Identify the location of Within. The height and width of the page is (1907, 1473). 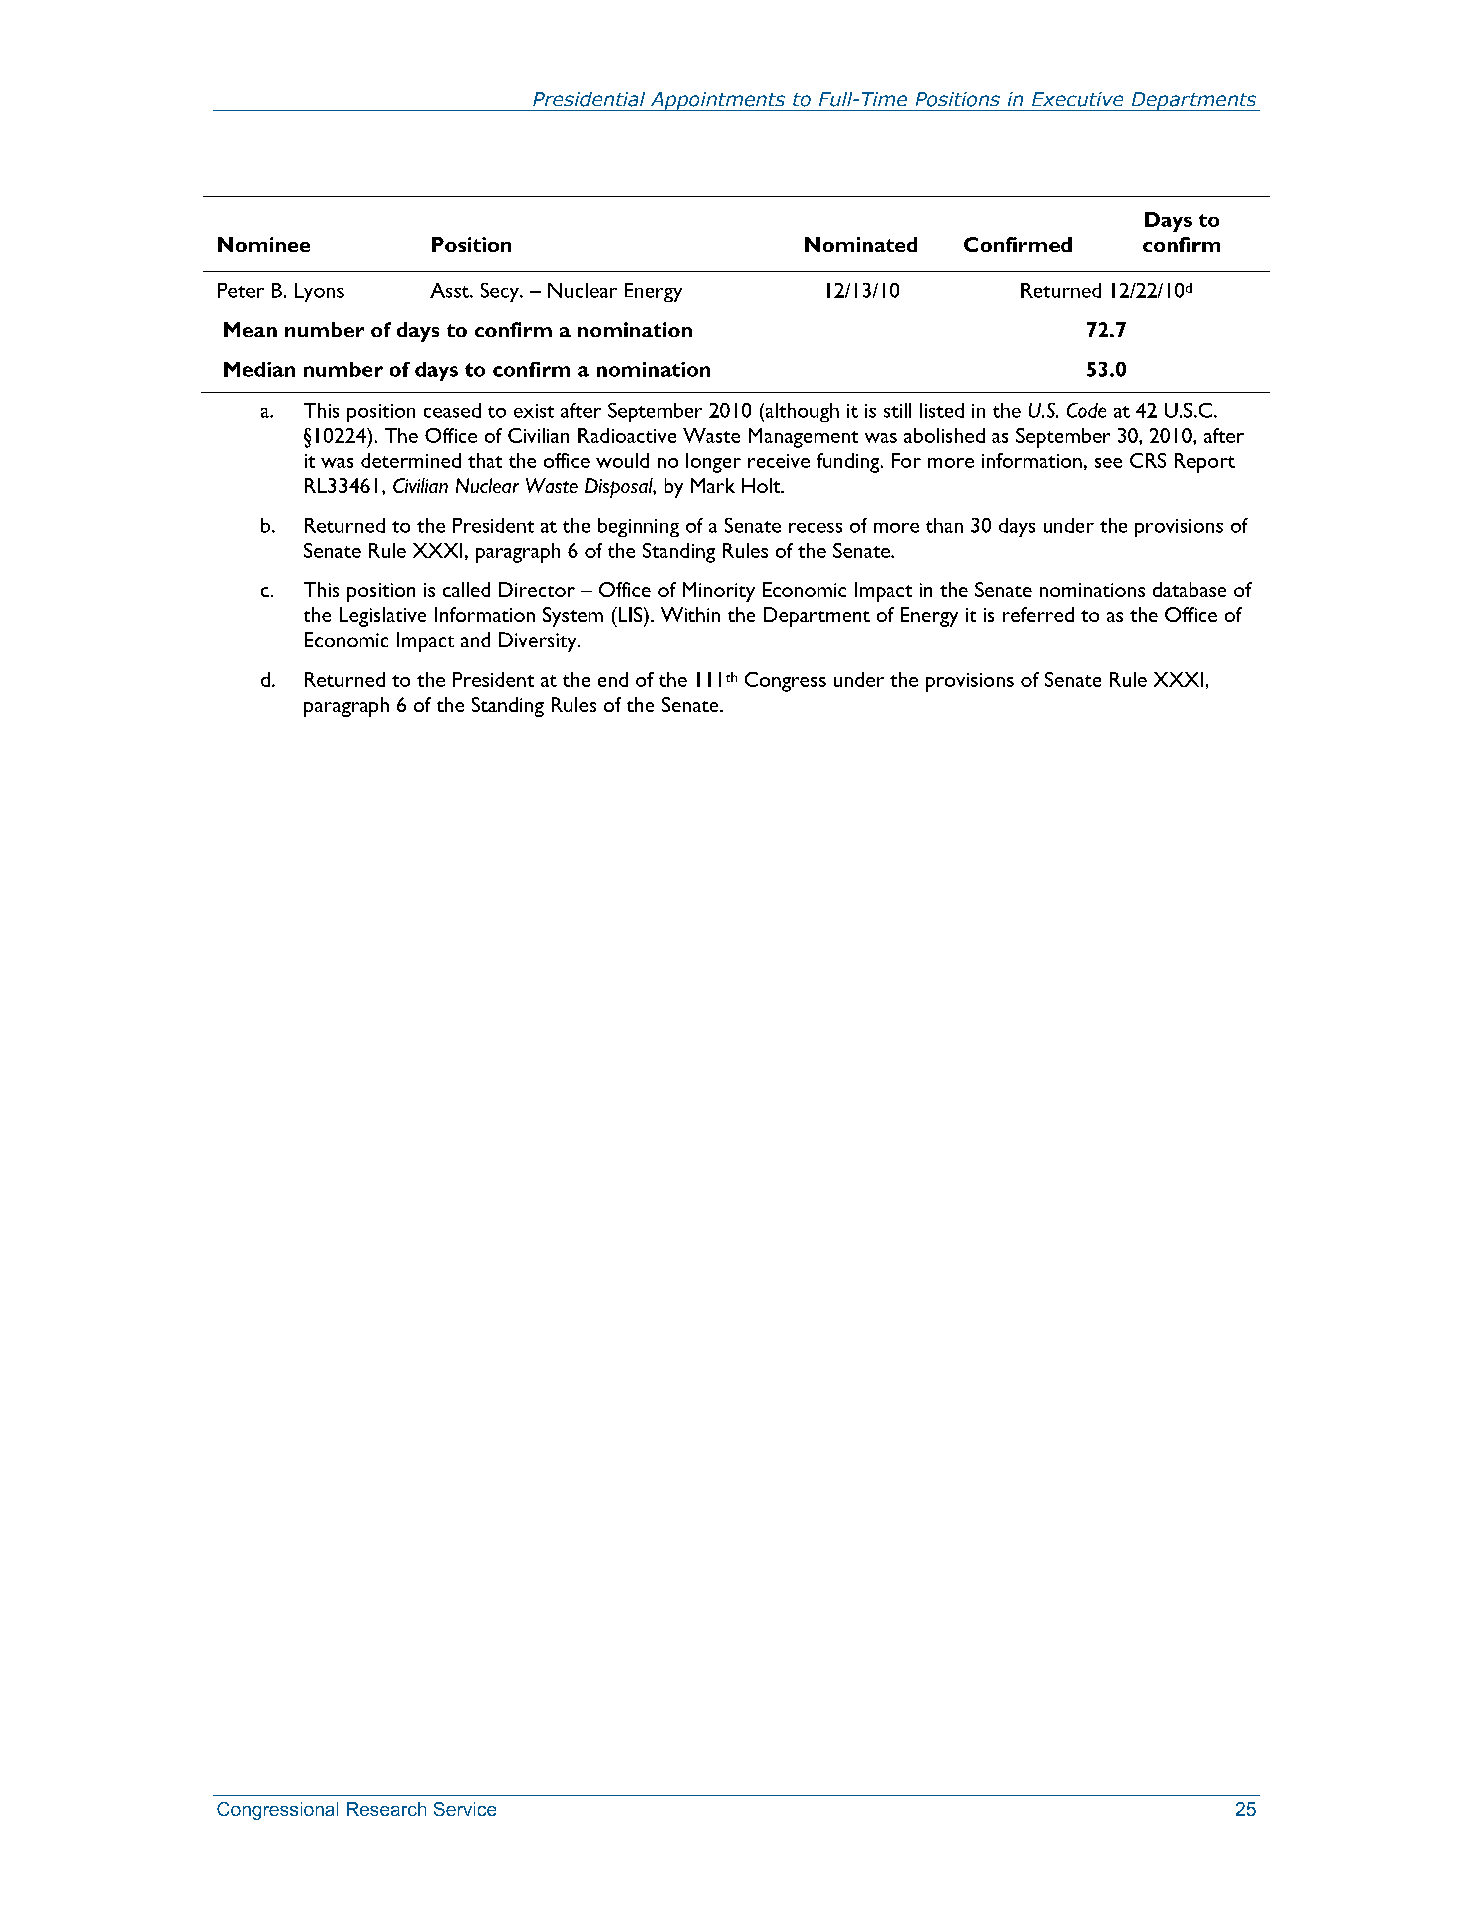
(690, 614).
